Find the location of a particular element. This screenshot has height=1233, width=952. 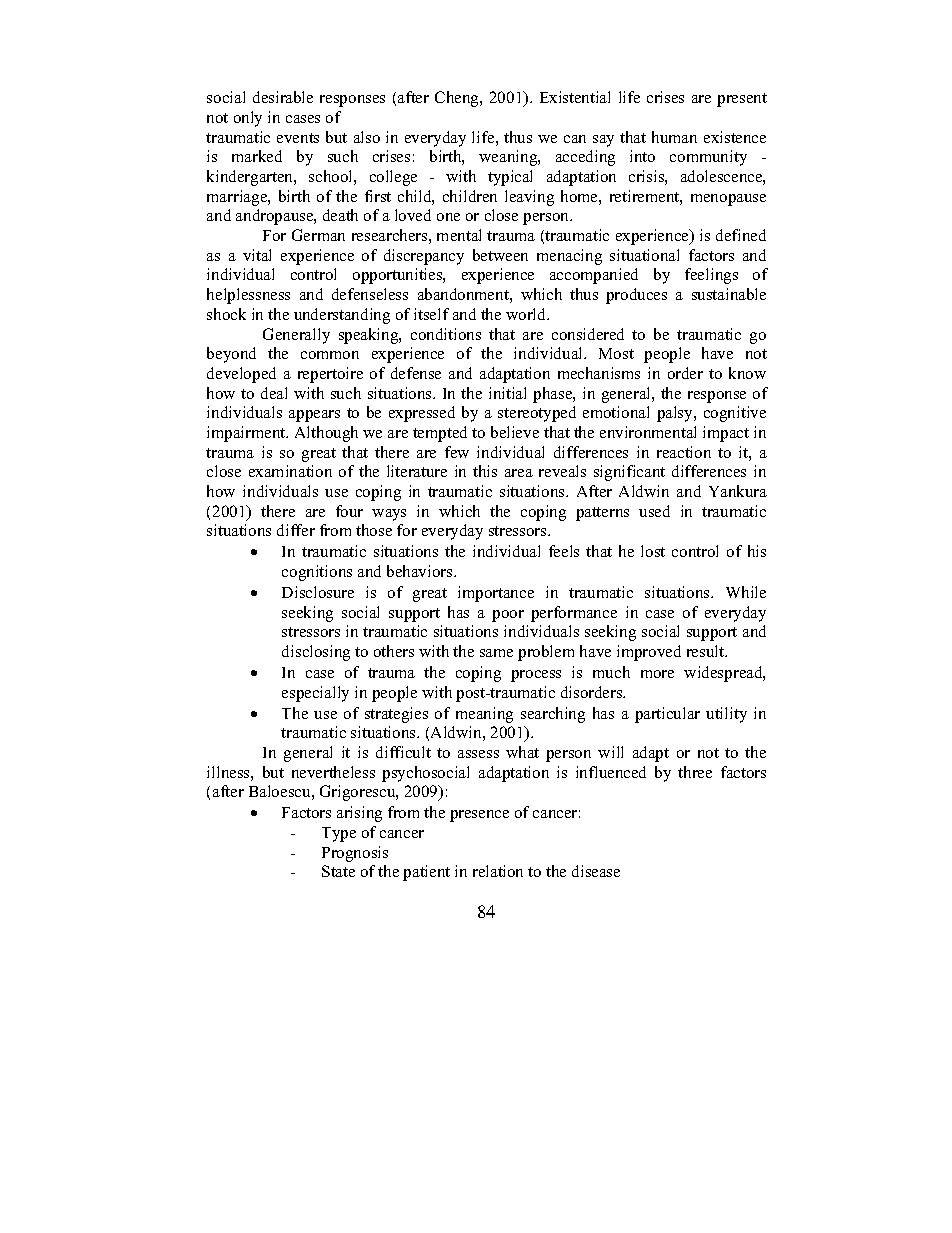

know is located at coordinates (747, 373).
